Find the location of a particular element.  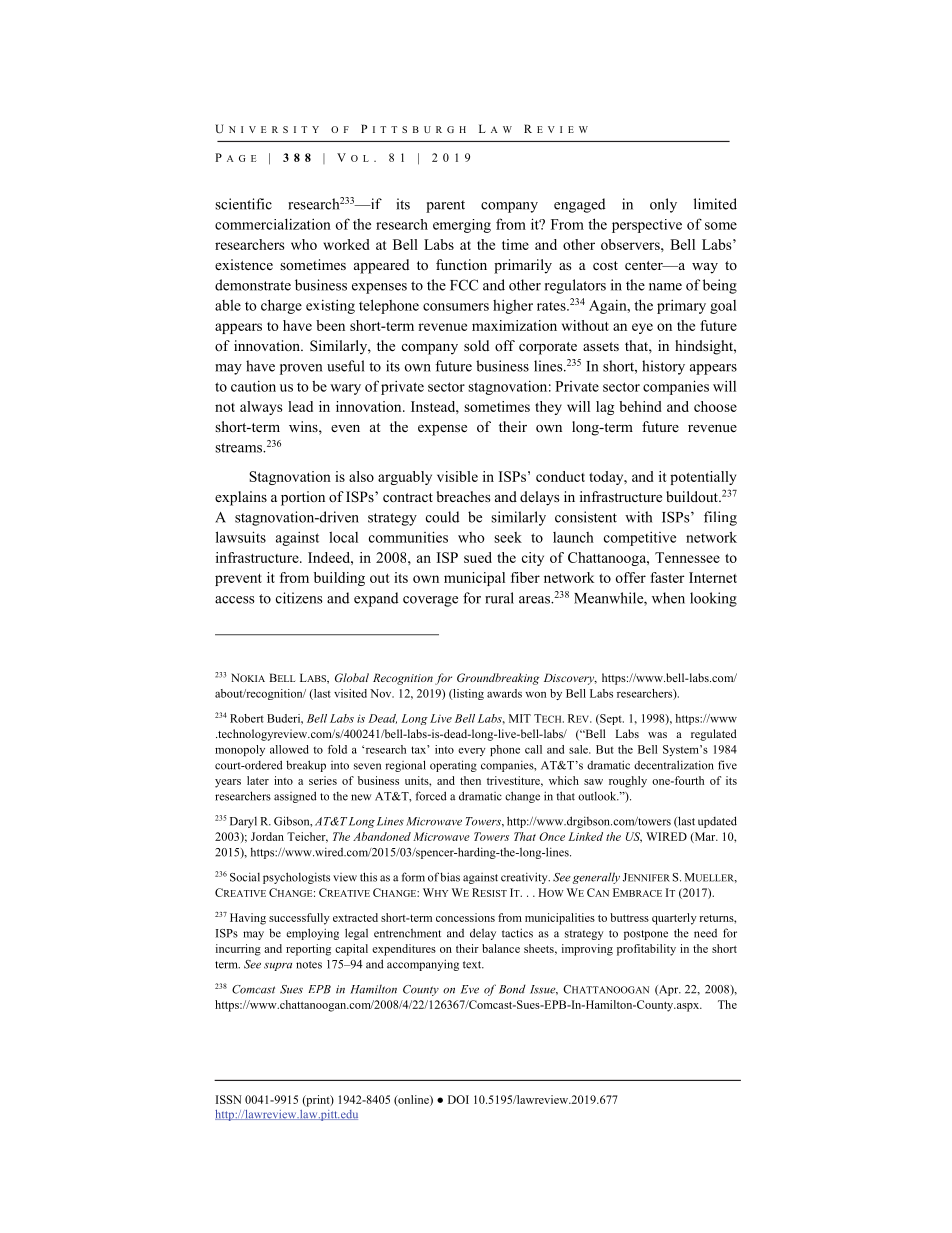

psychologists is located at coordinates (296, 878).
